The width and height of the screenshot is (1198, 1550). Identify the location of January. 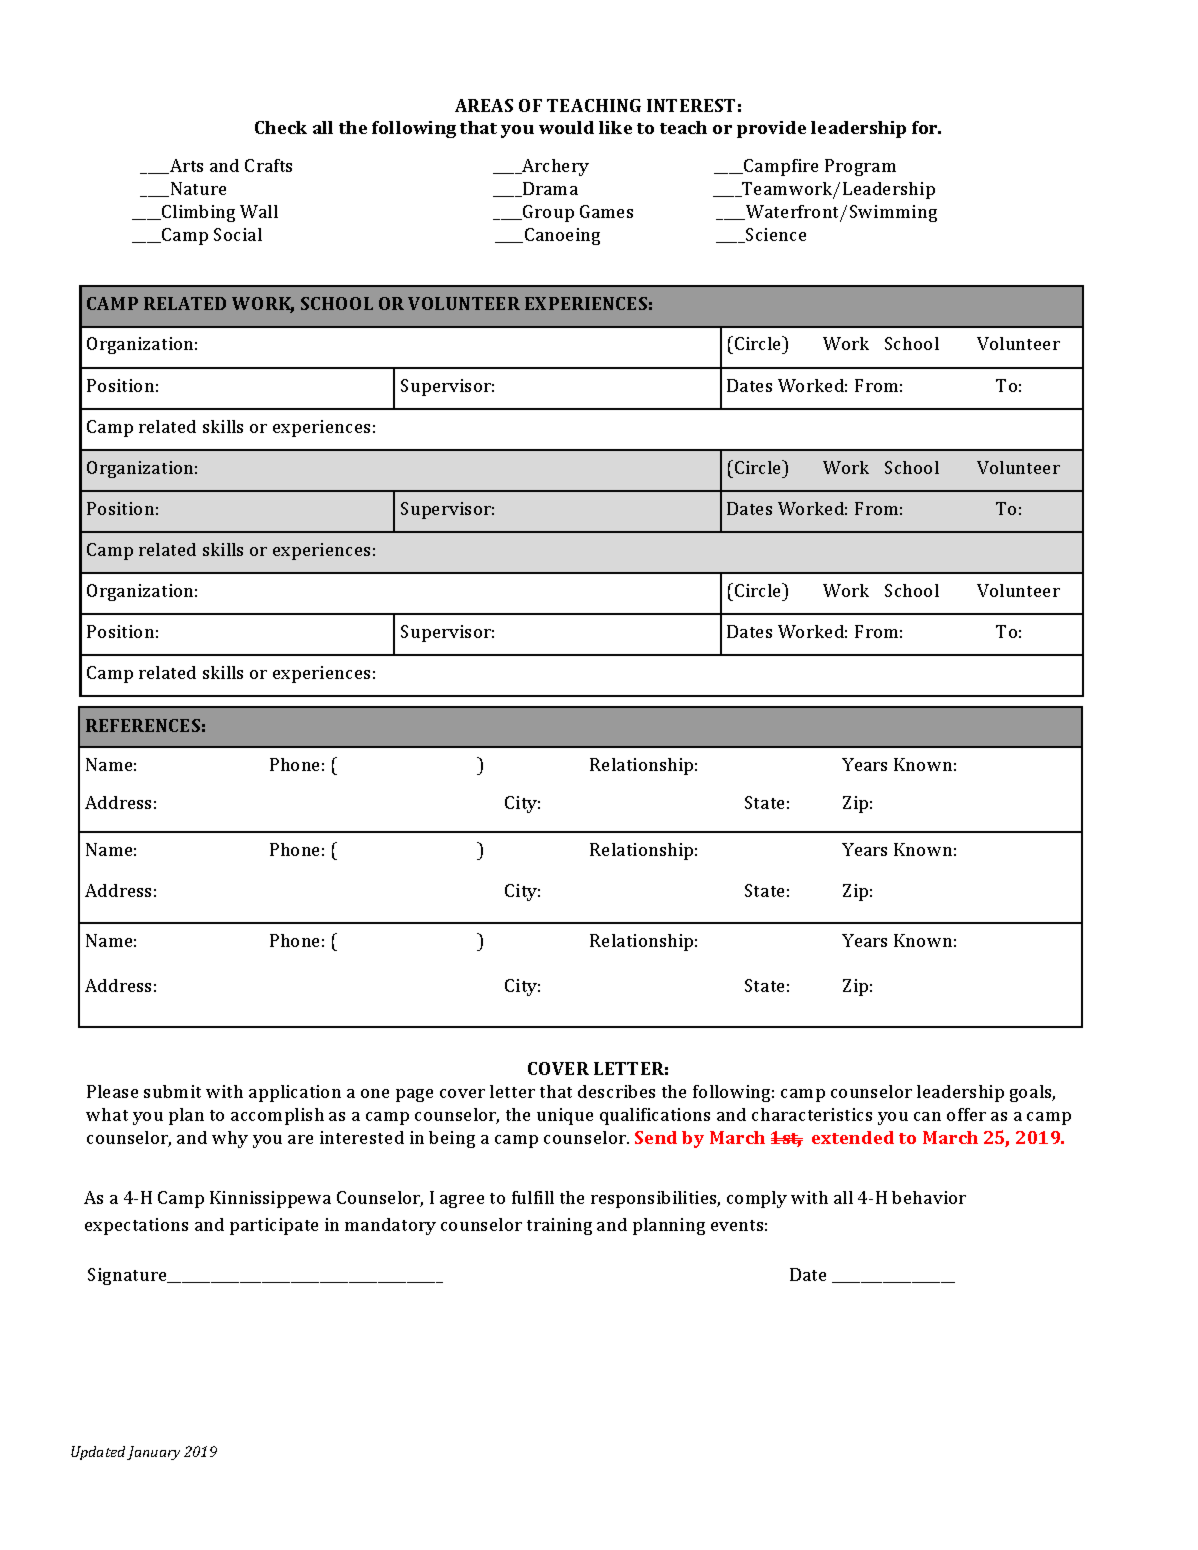
(153, 1453).
